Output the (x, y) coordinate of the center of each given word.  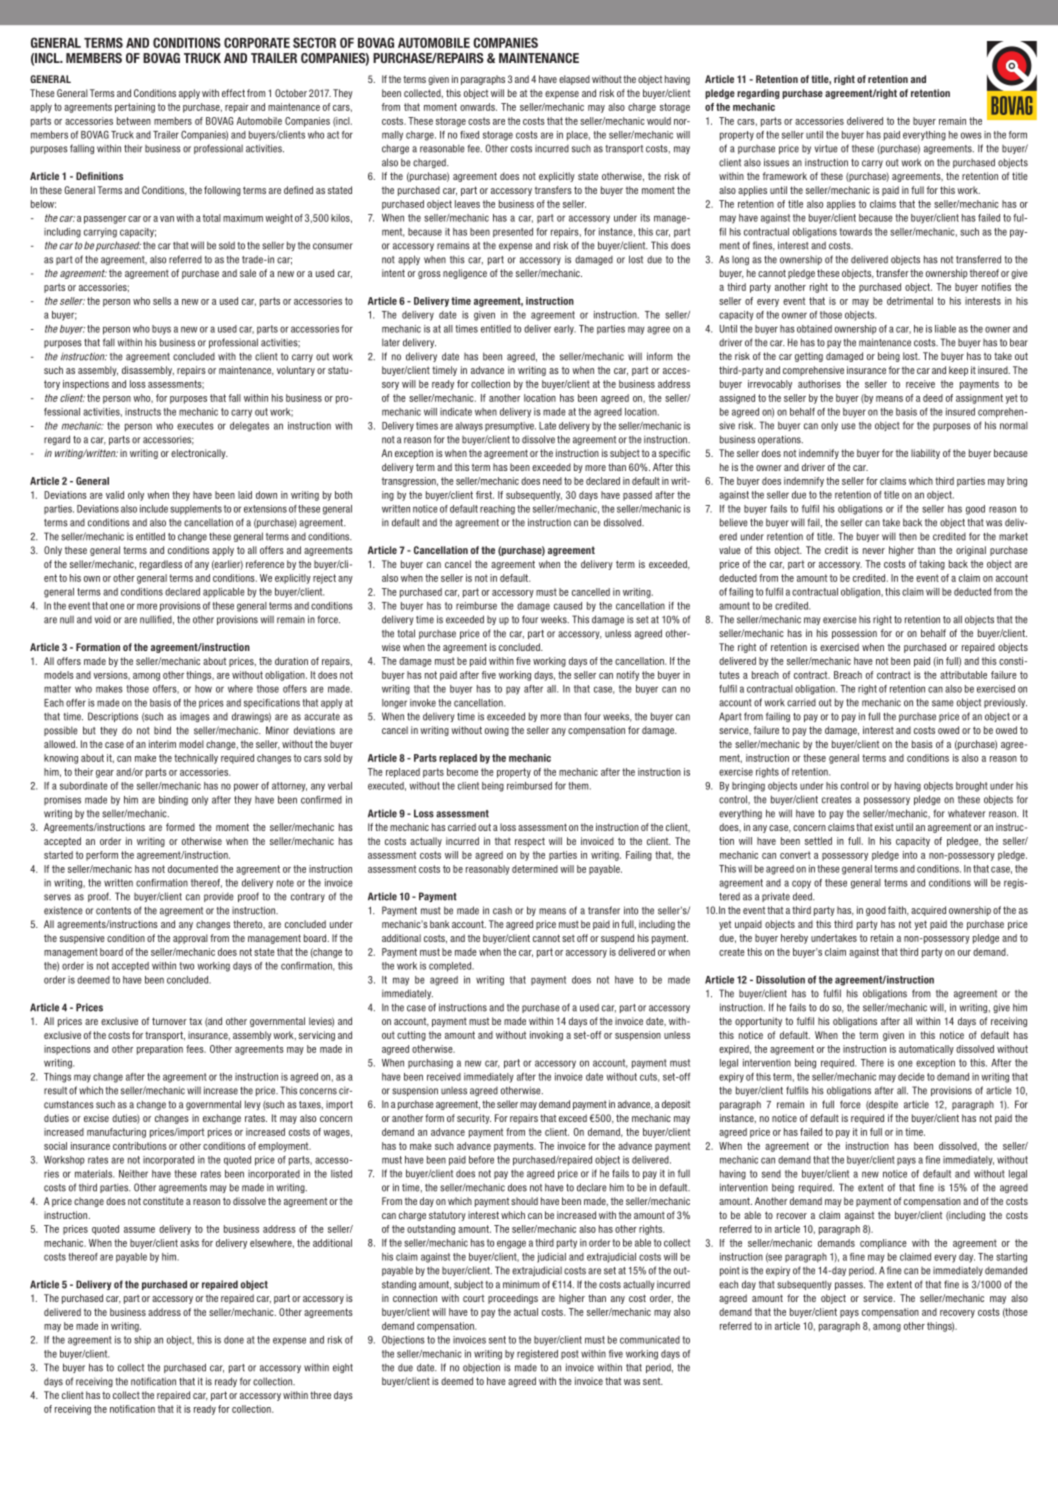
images (195, 717)
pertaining (135, 108)
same (943, 703)
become (462, 772)
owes (971, 135)
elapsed (574, 80)
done (234, 1340)
